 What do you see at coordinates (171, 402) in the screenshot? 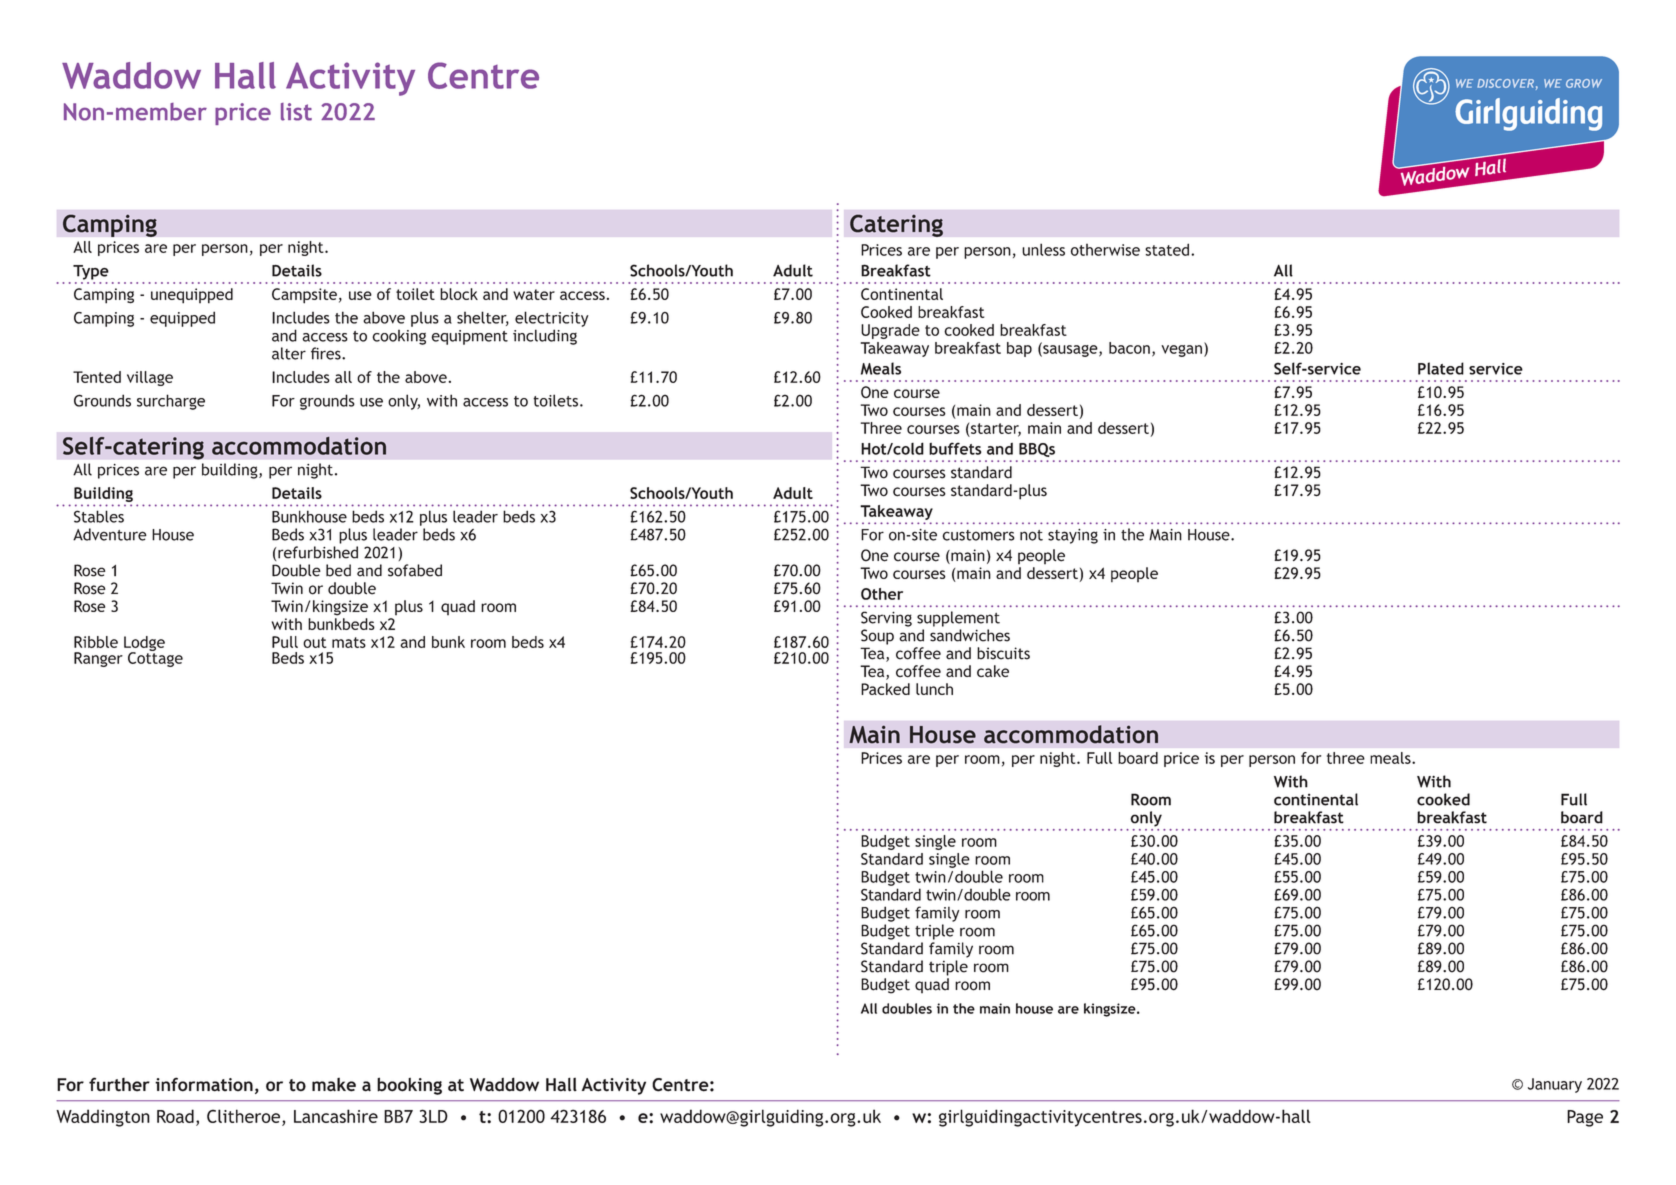
I see `surcharge` at bounding box center [171, 402].
